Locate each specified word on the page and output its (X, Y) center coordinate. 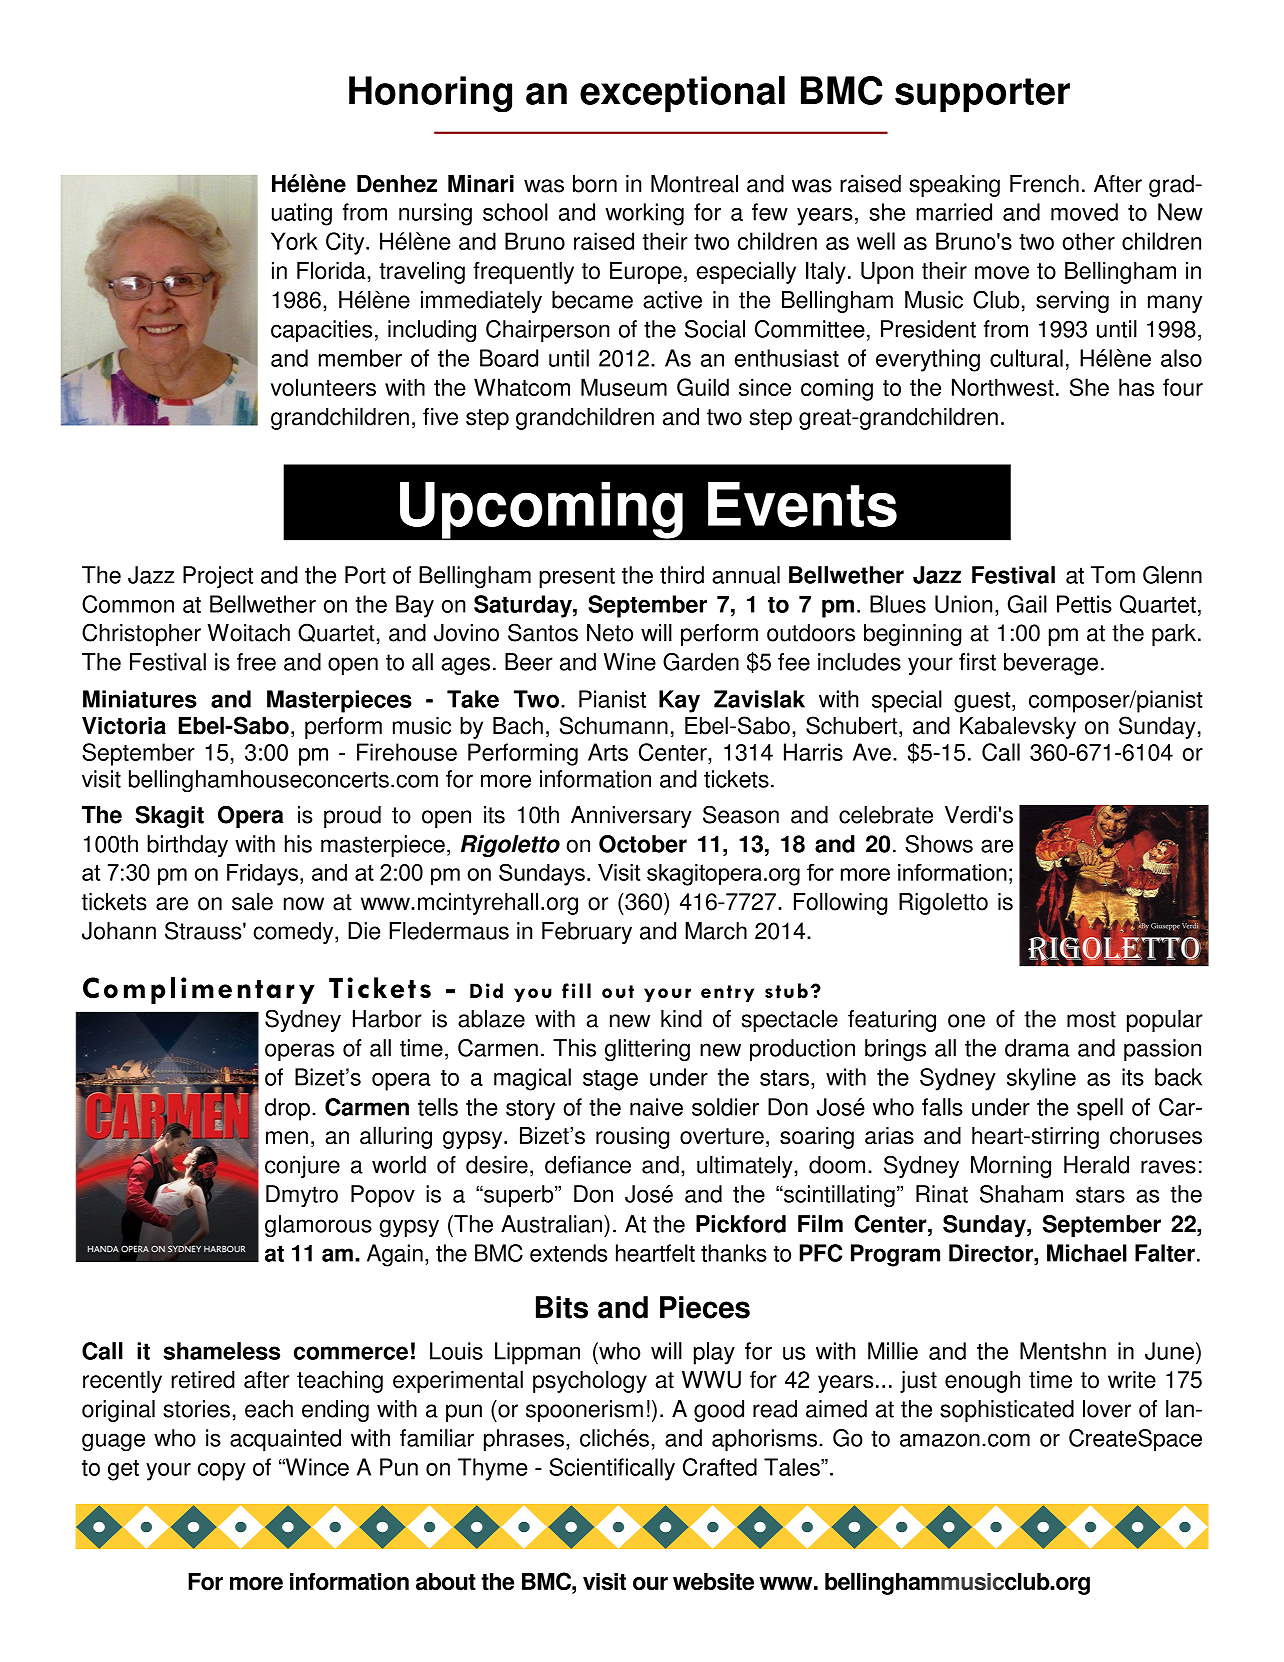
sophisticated (1007, 1411)
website (713, 1582)
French (1044, 184)
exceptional (682, 94)
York (294, 241)
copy (222, 1472)
